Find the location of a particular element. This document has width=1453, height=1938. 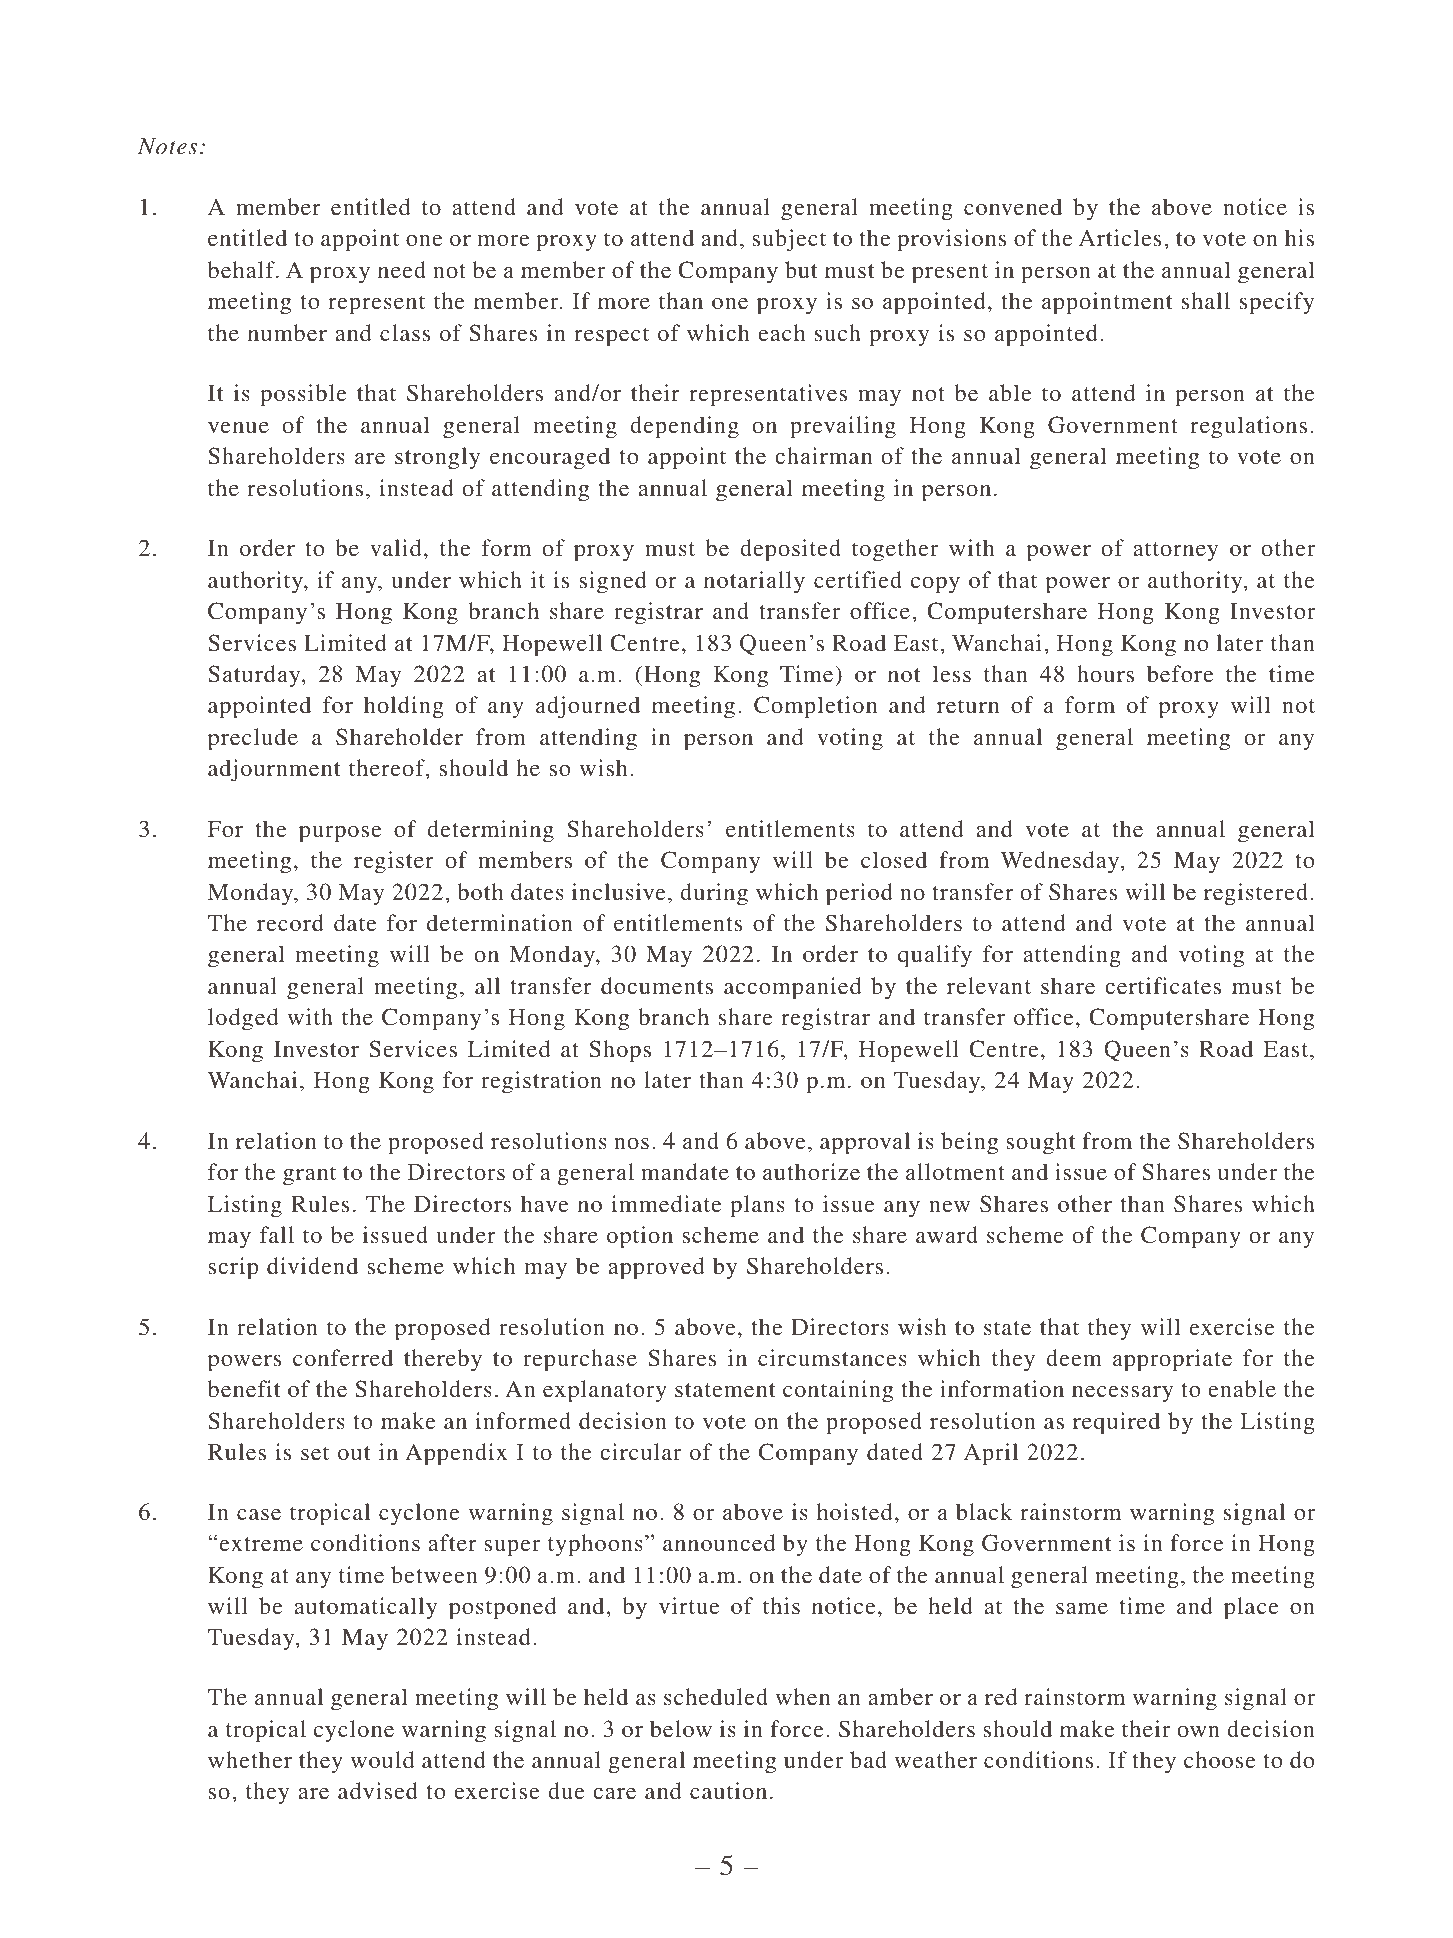

whether is located at coordinates (250, 1759).
